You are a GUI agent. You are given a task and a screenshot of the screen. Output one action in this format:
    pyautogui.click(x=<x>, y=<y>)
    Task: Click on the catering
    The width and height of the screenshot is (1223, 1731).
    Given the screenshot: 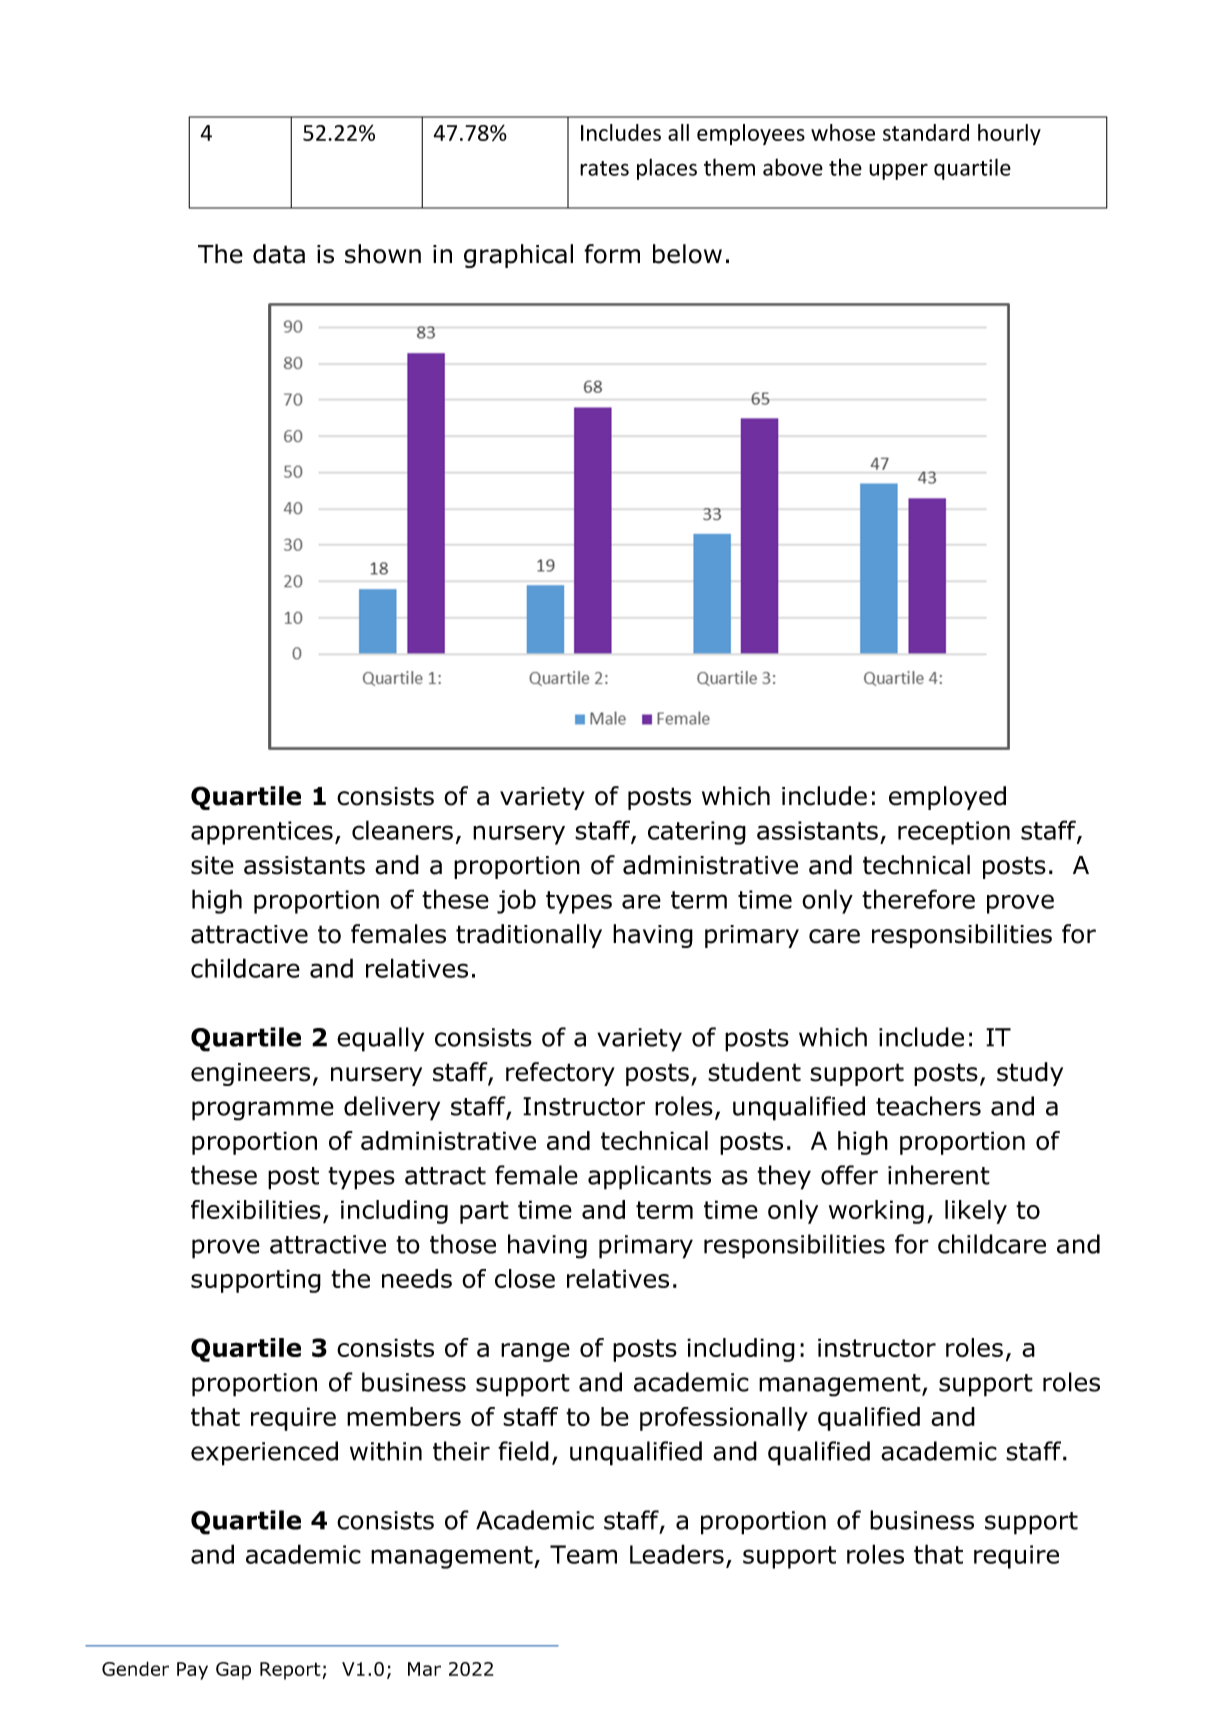 What is the action you would take?
    pyautogui.click(x=697, y=833)
